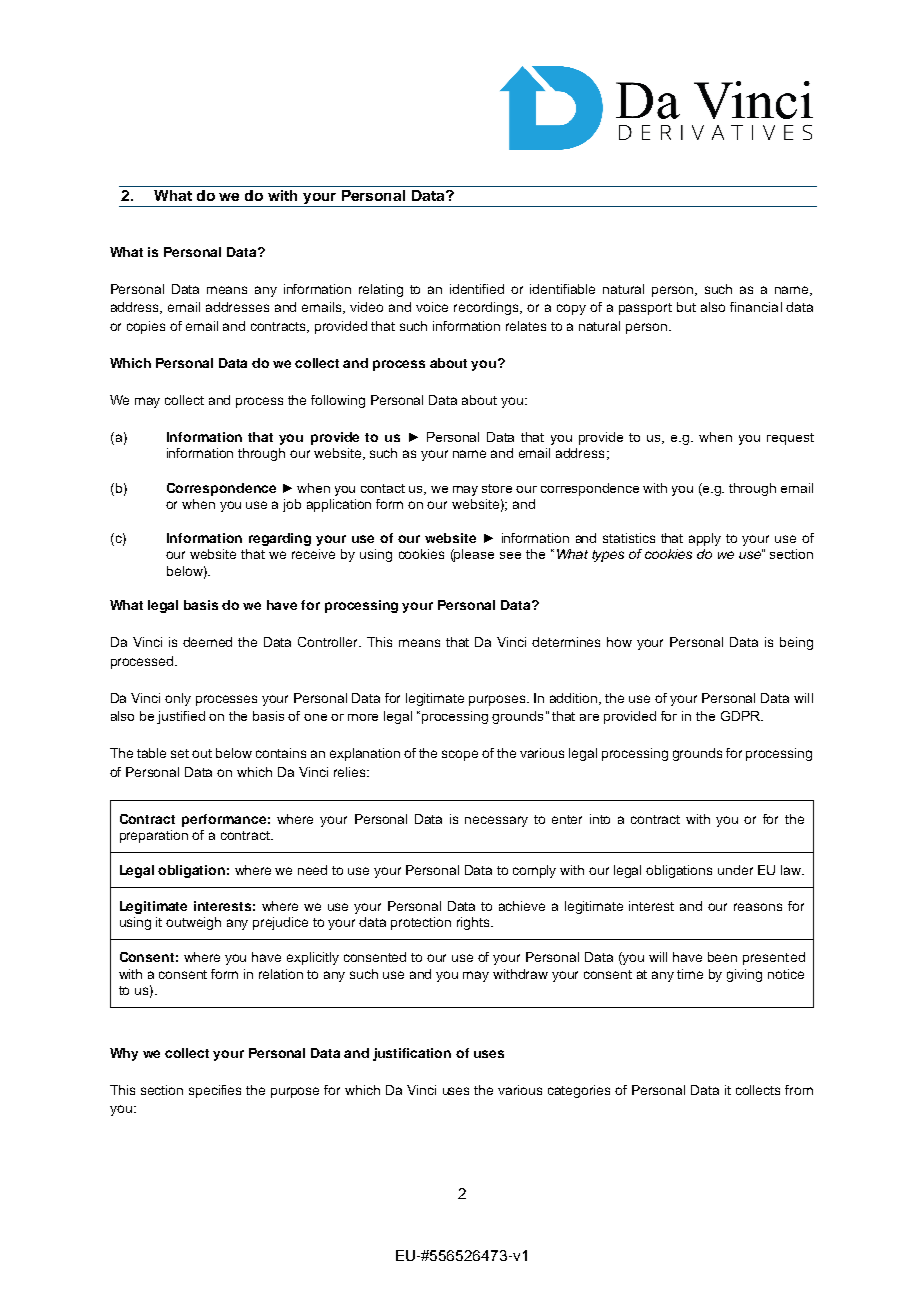  I want to click on recordings, so click(487, 308).
